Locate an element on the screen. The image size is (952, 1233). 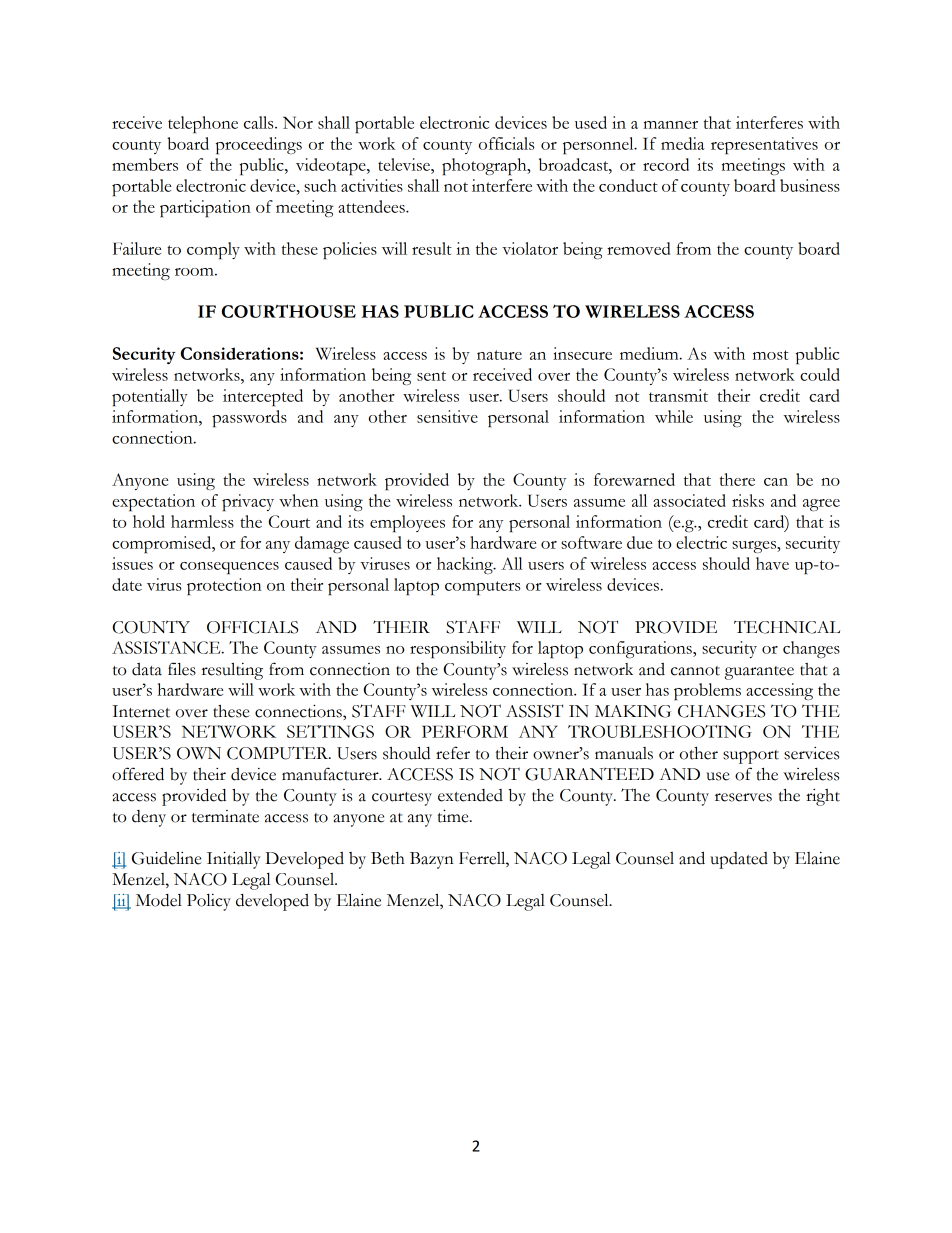
intercepted is located at coordinates (263, 397).
